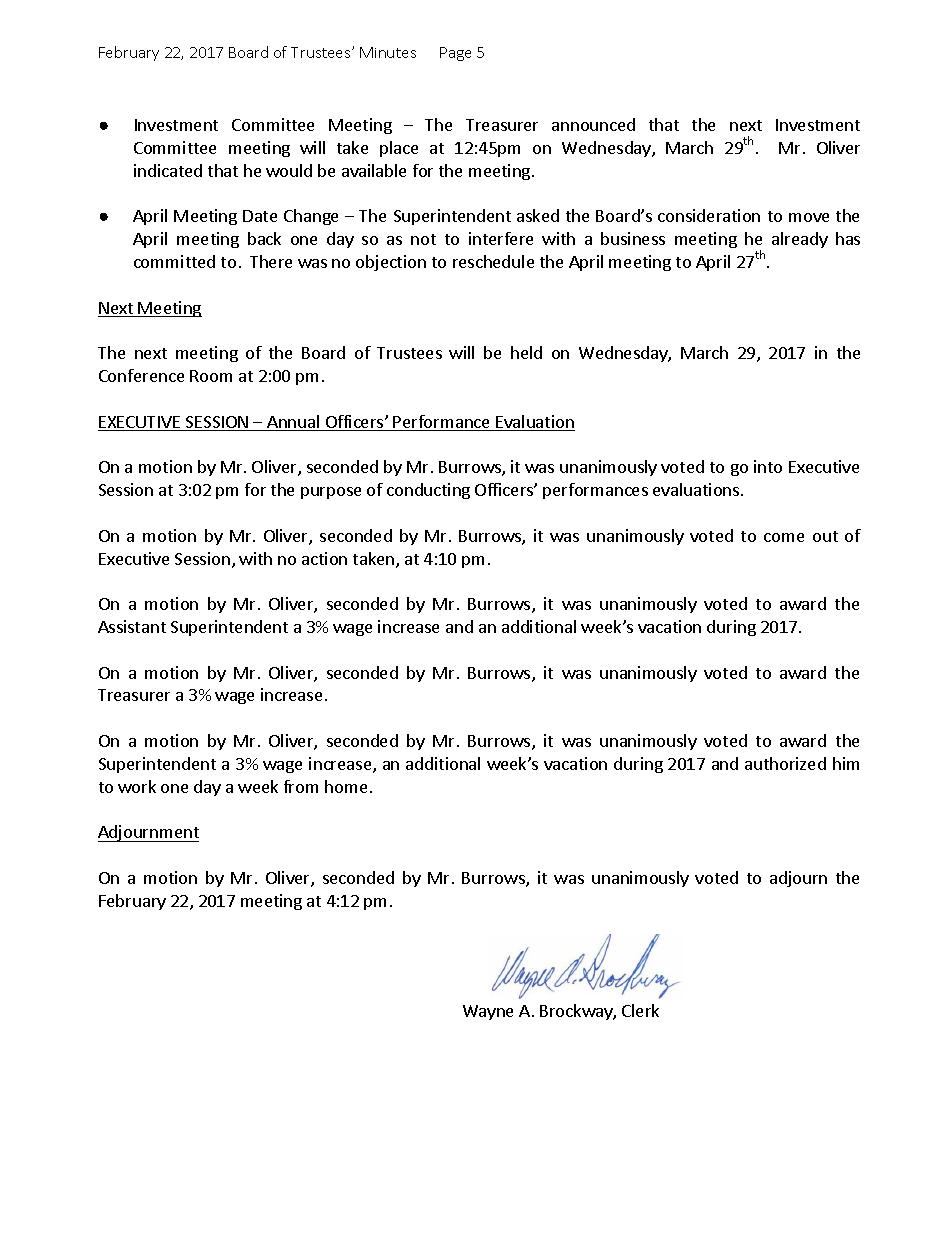 The height and width of the image is (1233, 952). What do you see at coordinates (768, 466) in the image?
I see `into` at bounding box center [768, 466].
